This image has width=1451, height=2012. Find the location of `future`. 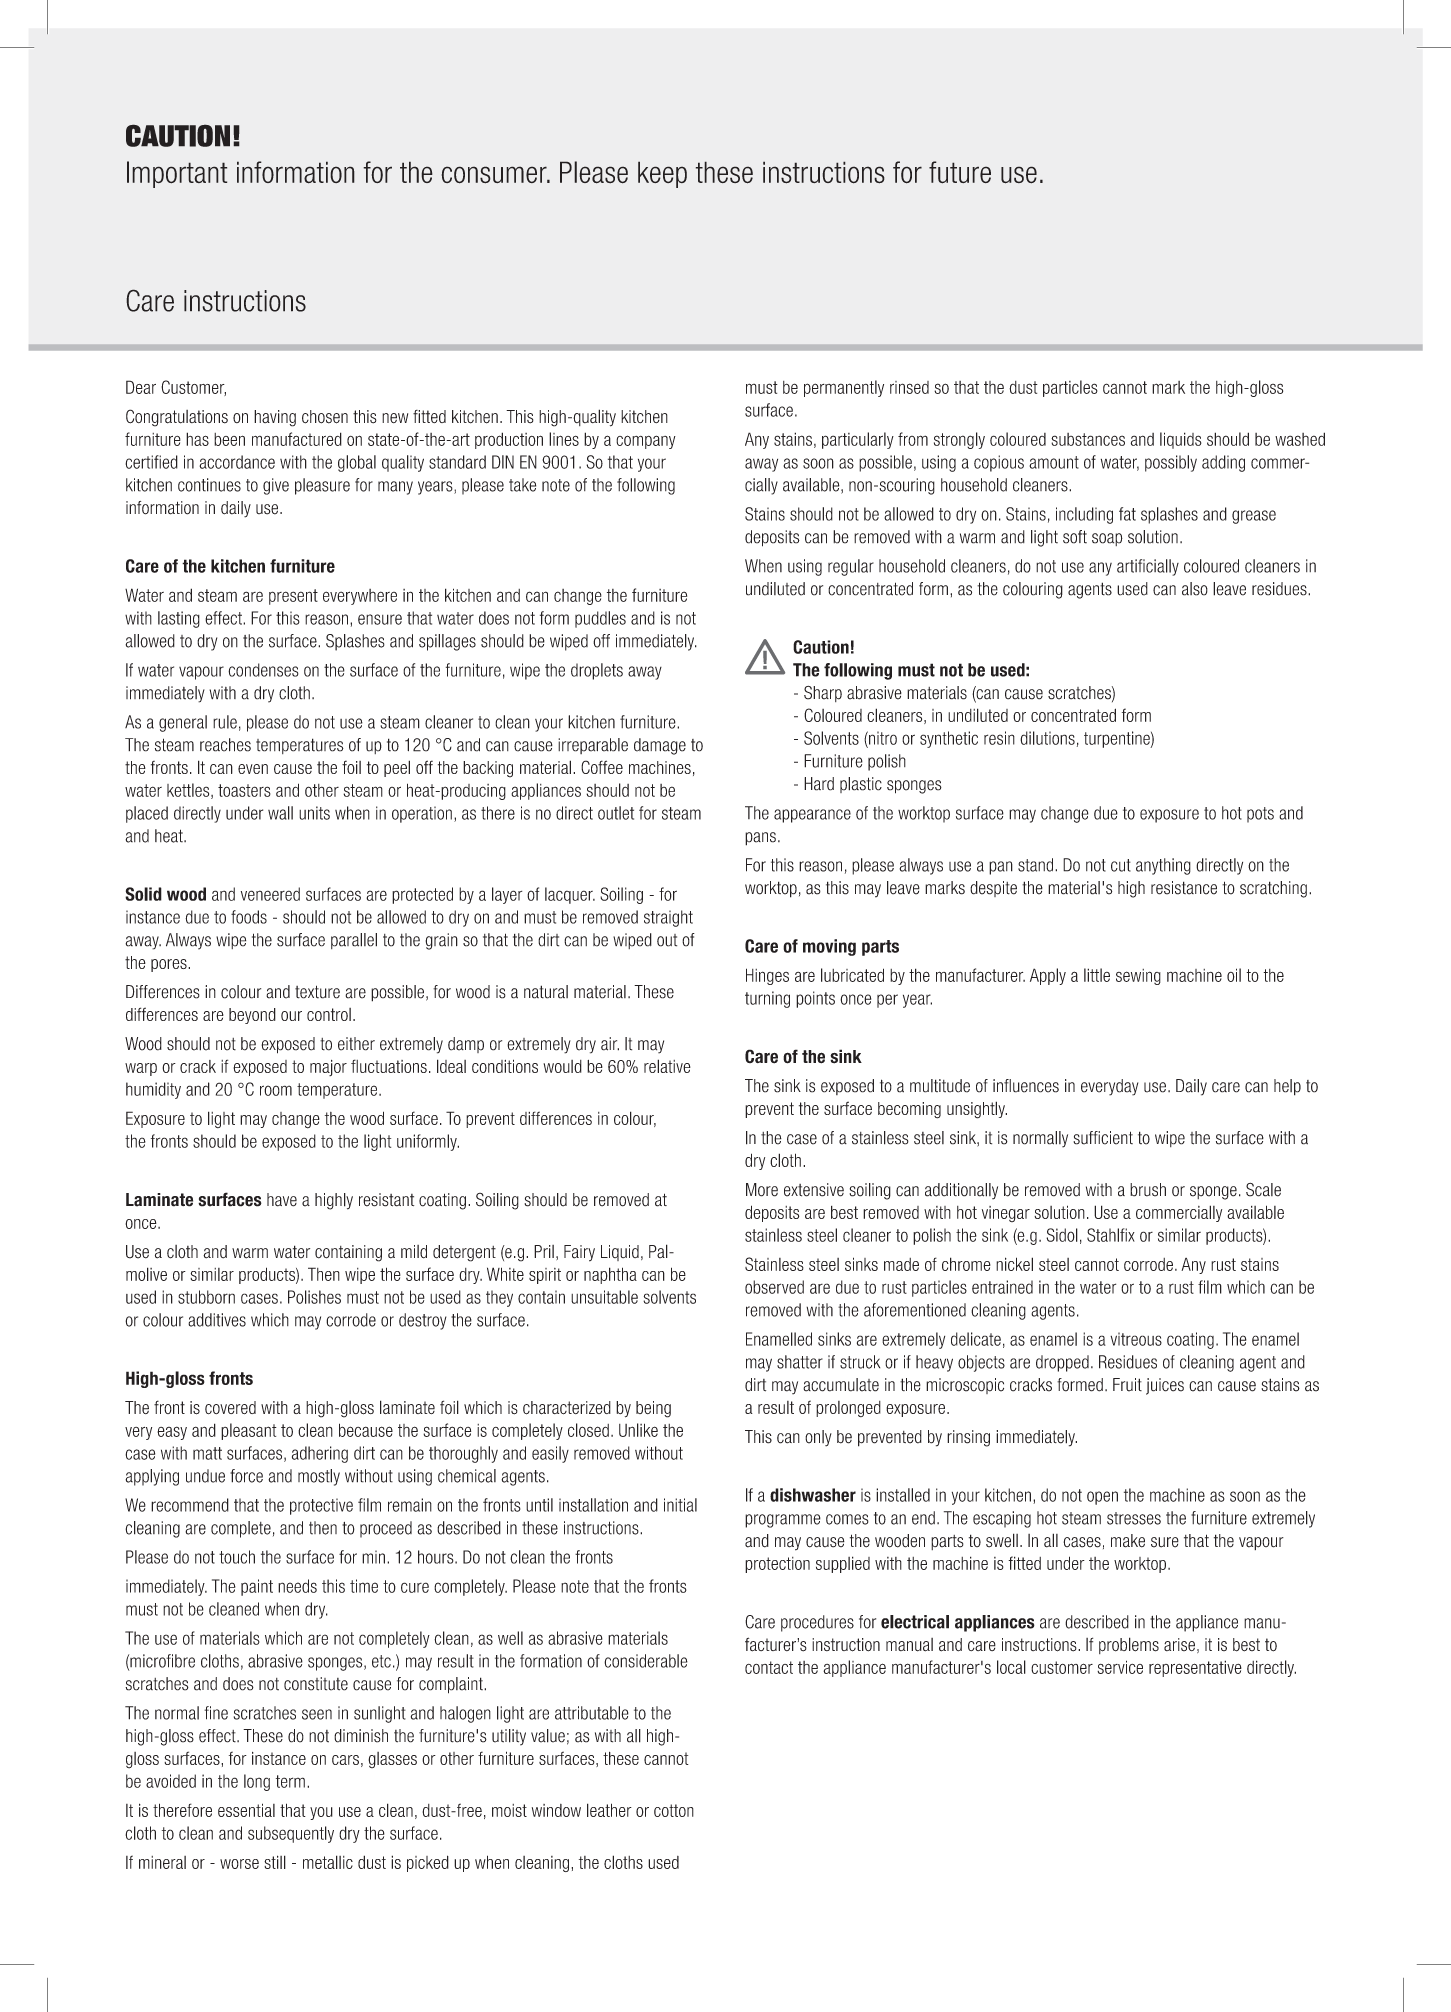

future is located at coordinates (960, 172).
